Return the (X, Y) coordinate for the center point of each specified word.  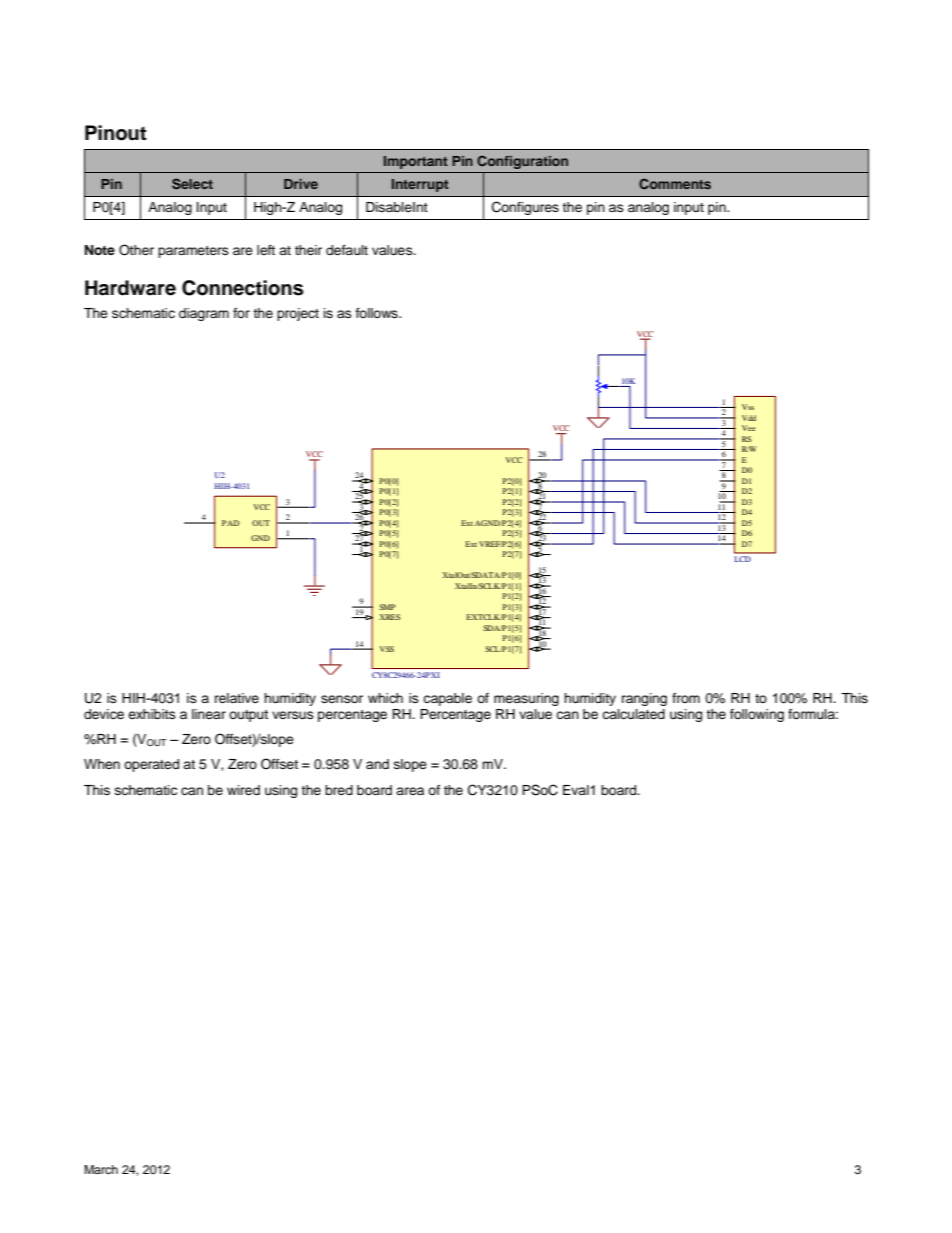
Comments (675, 183)
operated (151, 765)
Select (192, 183)
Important (416, 162)
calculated (633, 714)
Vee (749, 428)
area (410, 791)
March (101, 1169)
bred (339, 790)
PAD (230, 523)
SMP (387, 607)
